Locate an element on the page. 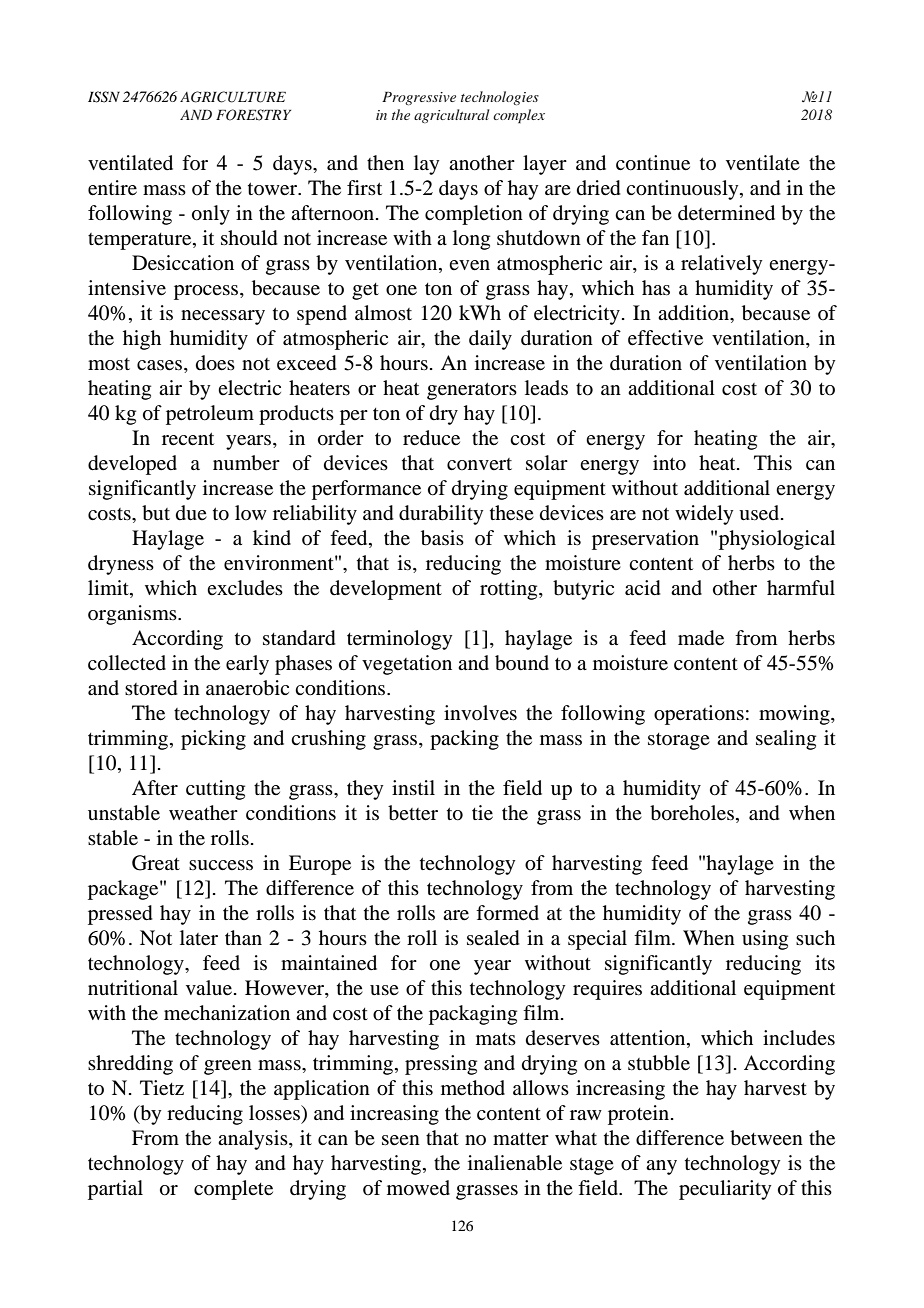 The image size is (924, 1308). due is located at coordinates (191, 513).
